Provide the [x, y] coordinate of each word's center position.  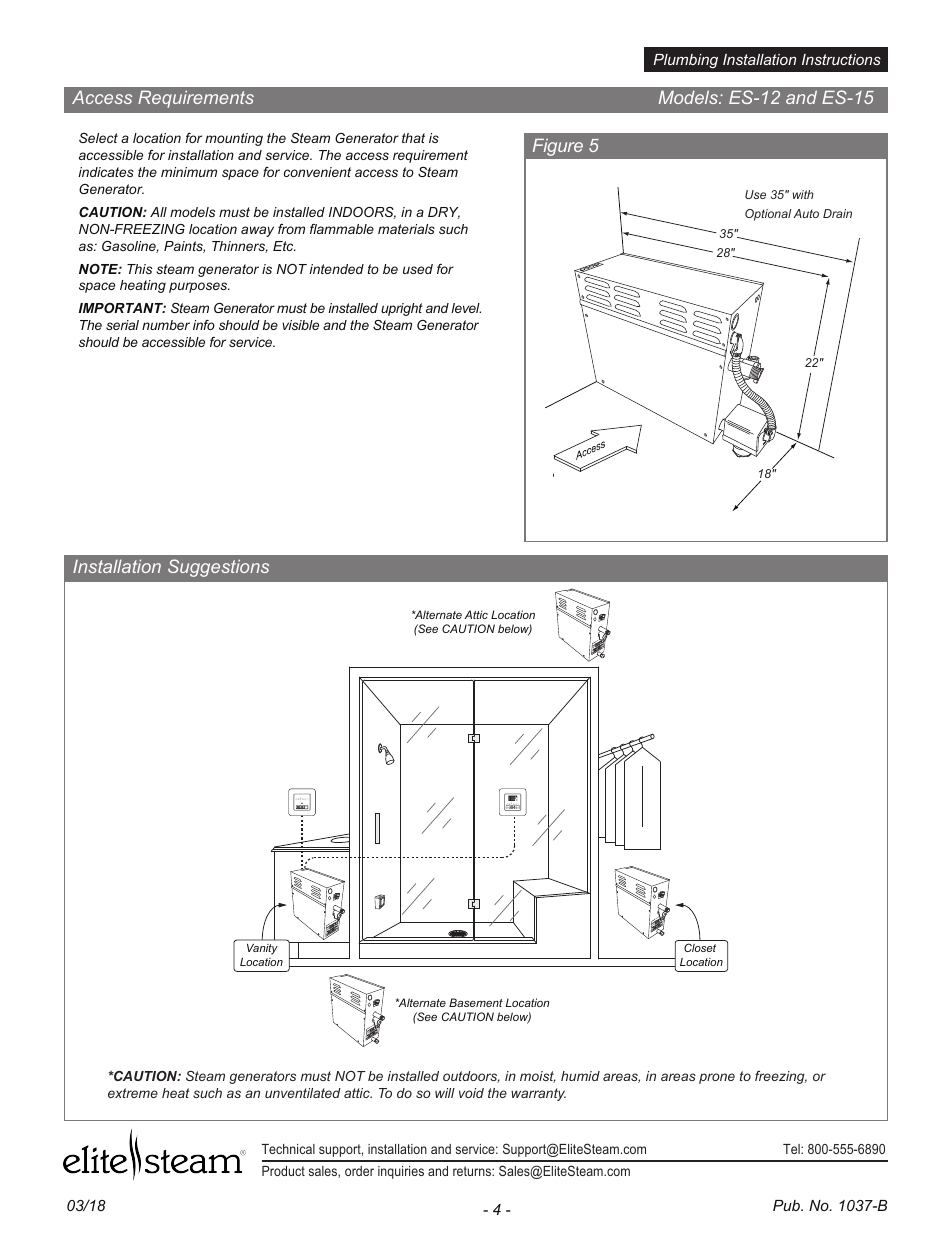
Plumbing [685, 61]
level [466, 308]
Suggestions [218, 568]
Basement [476, 1002]
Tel [792, 1149]
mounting [234, 139]
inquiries [401, 1172]
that [413, 138]
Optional [768, 215]
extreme [133, 1093]
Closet [700, 947]
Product [283, 1171]
